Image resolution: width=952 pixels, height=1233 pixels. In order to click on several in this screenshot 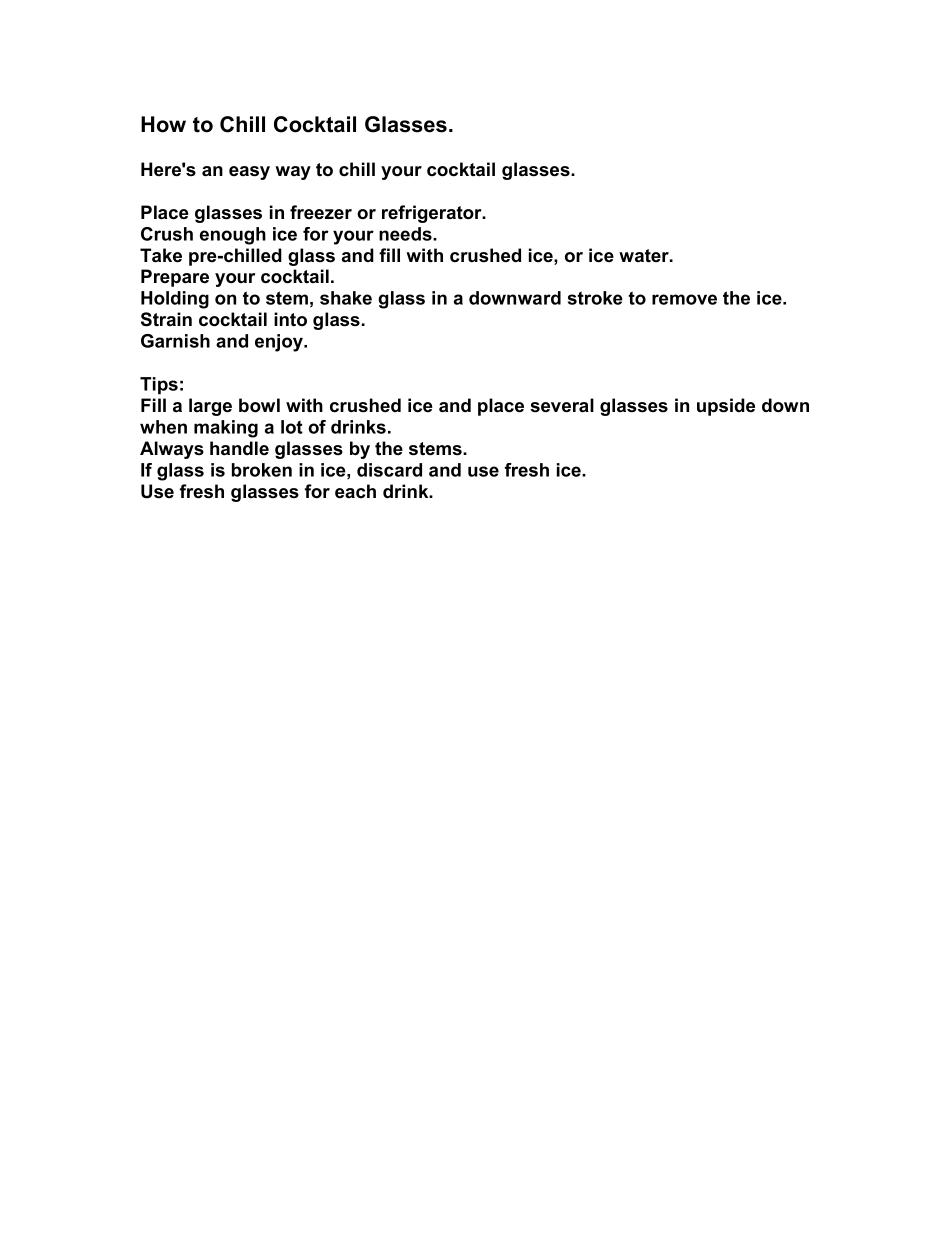, I will do `click(562, 405)`.
